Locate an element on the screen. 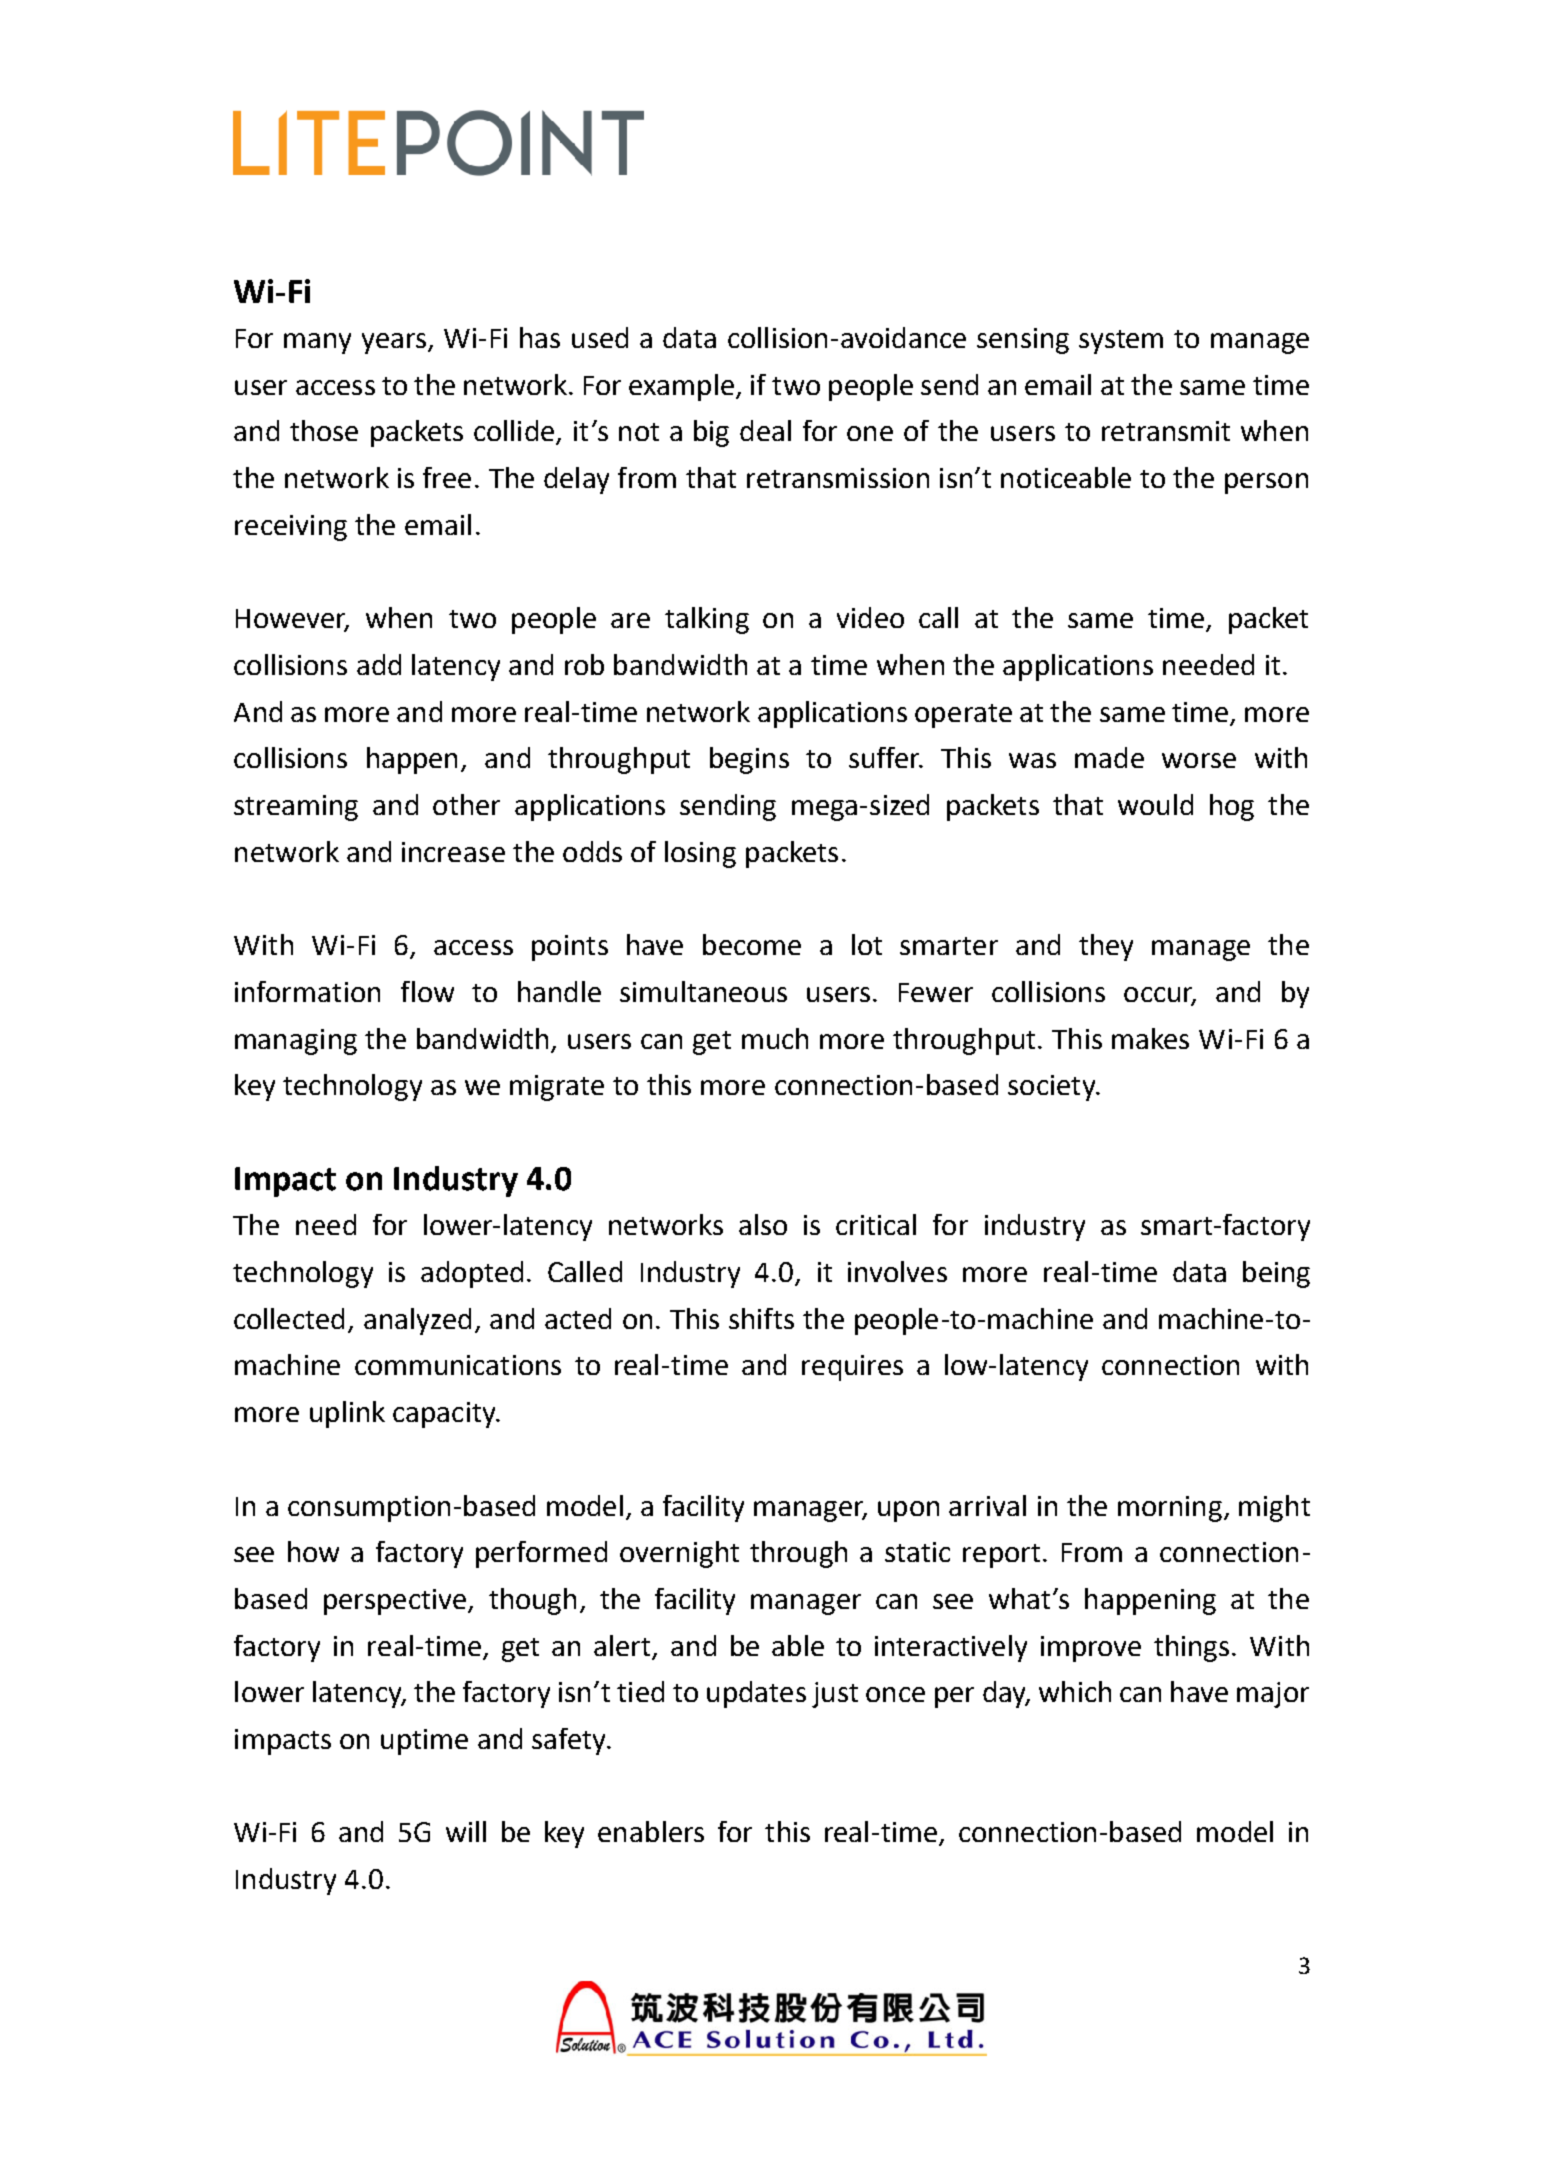 The height and width of the screenshot is (2184, 1544). flow is located at coordinates (427, 991).
